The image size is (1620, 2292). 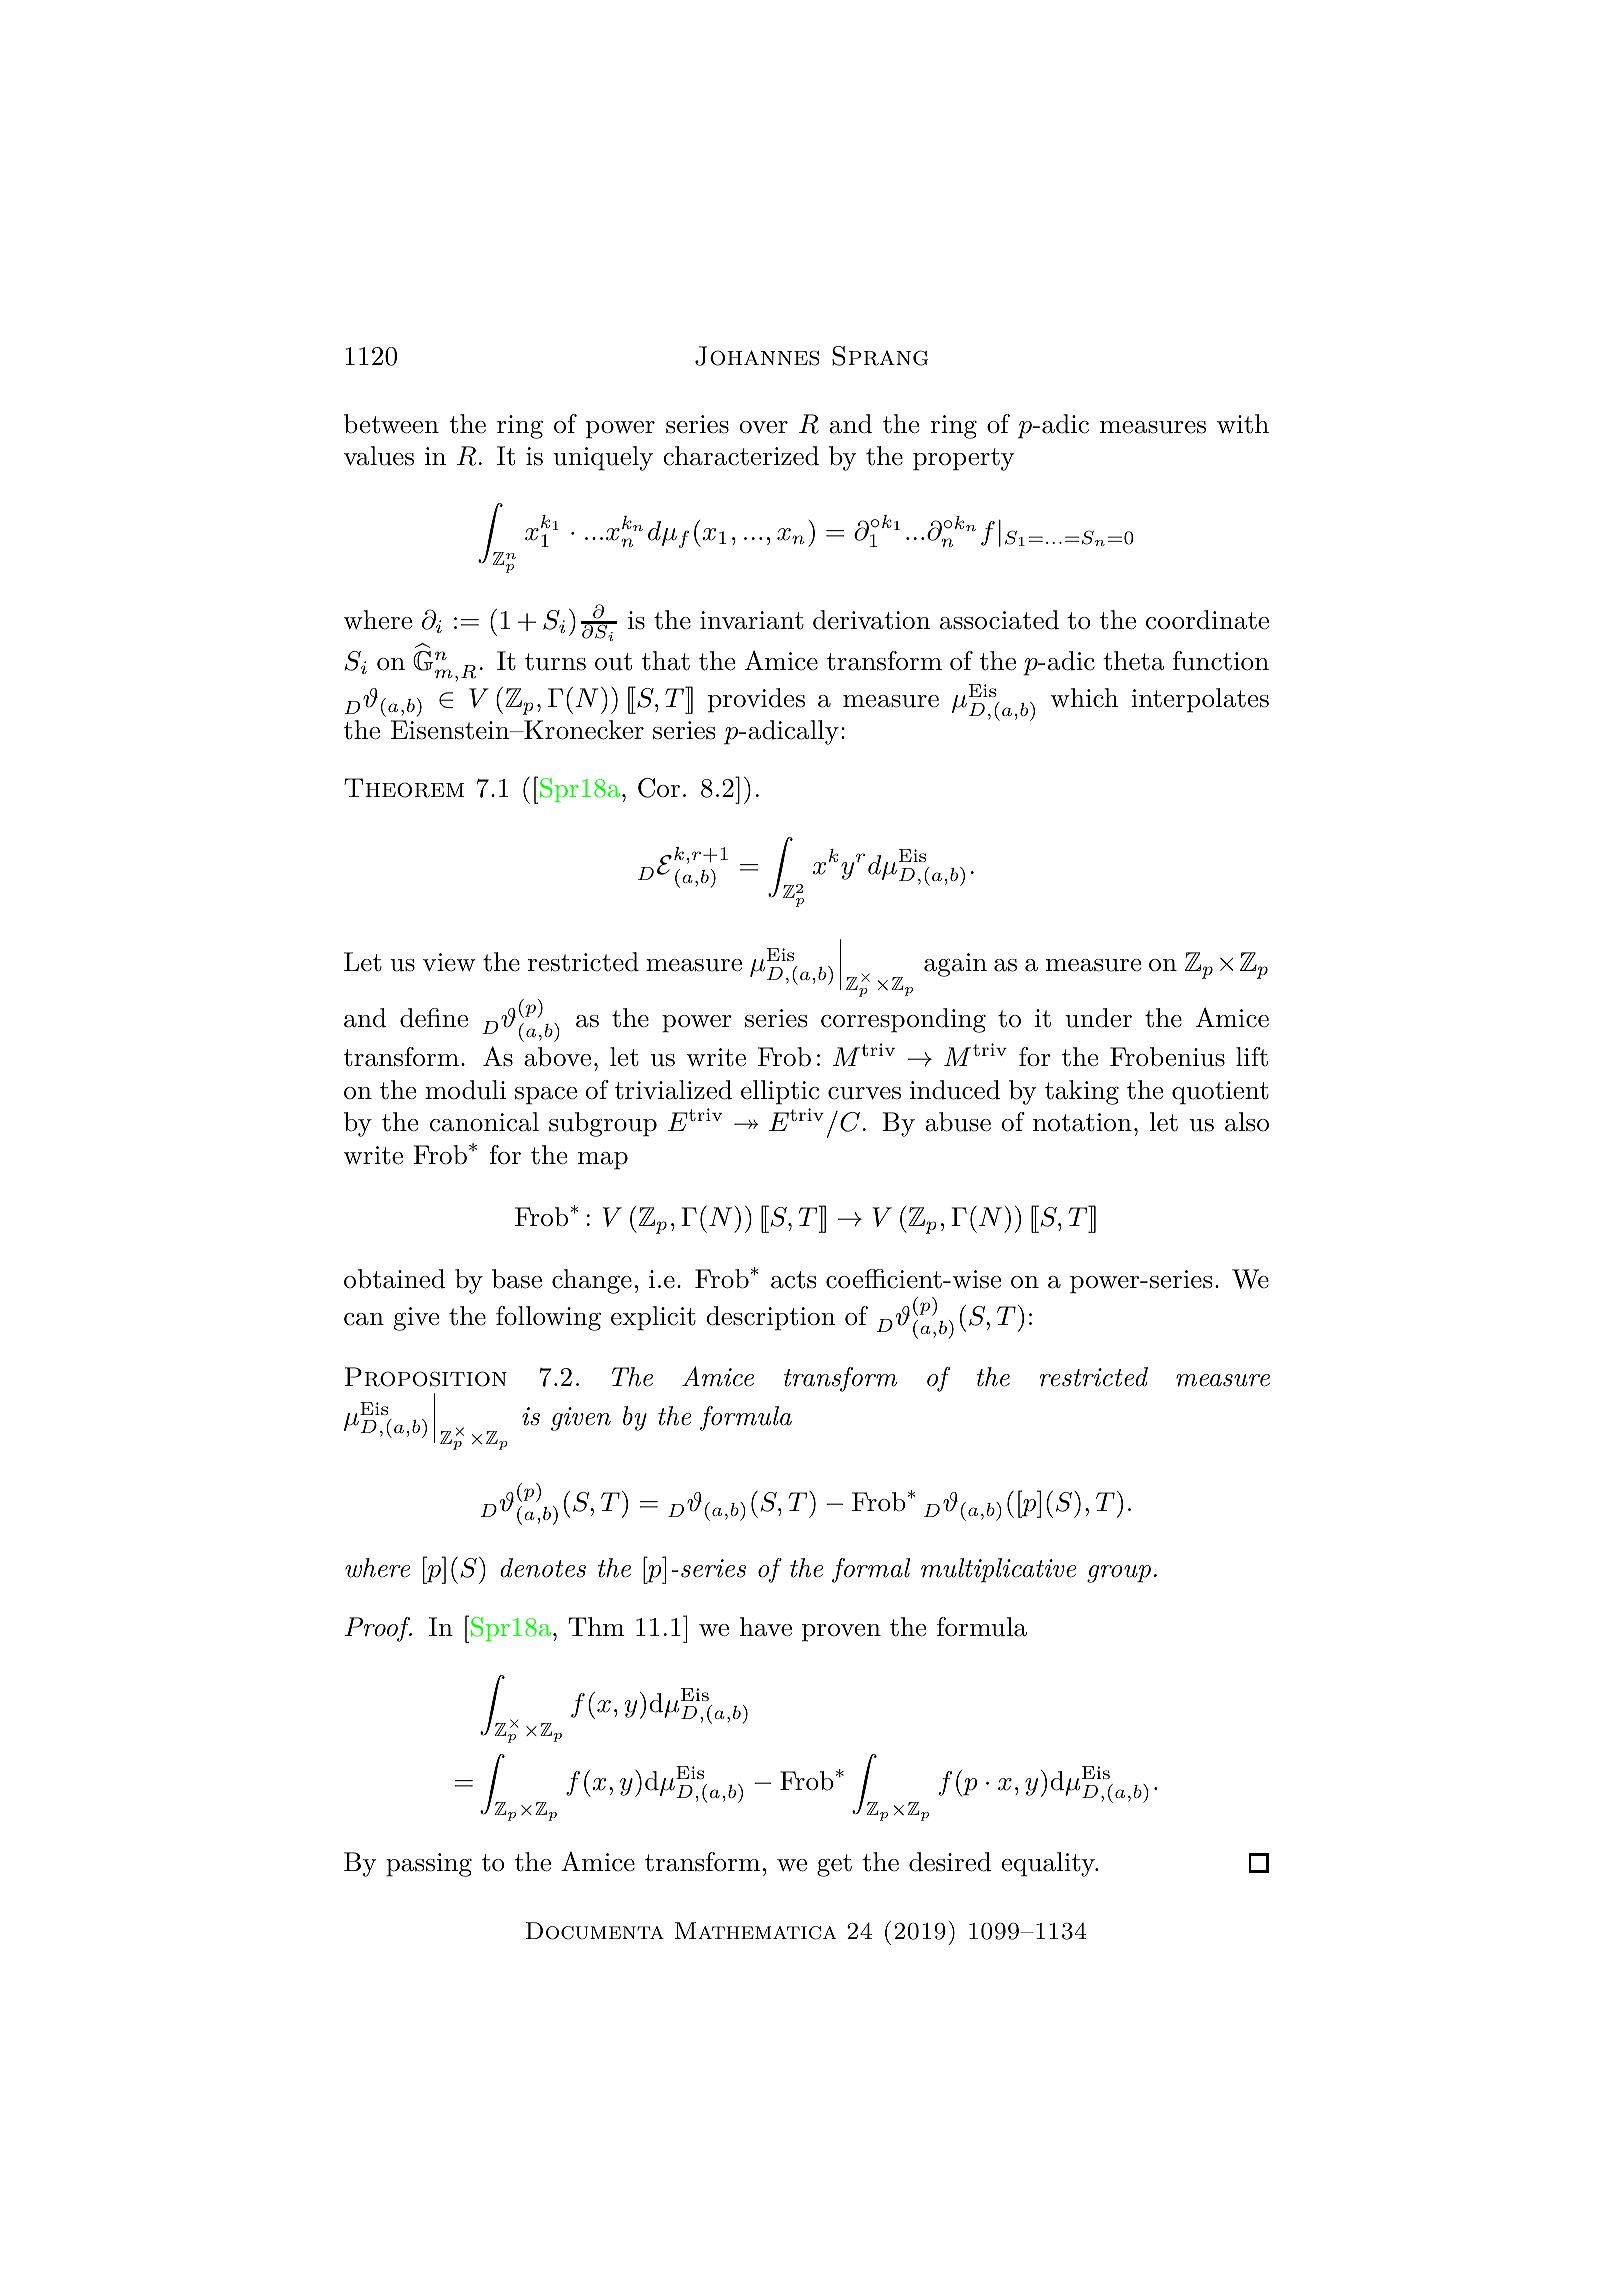 What do you see at coordinates (426, 1377) in the screenshot?
I see `Proposition` at bounding box center [426, 1377].
